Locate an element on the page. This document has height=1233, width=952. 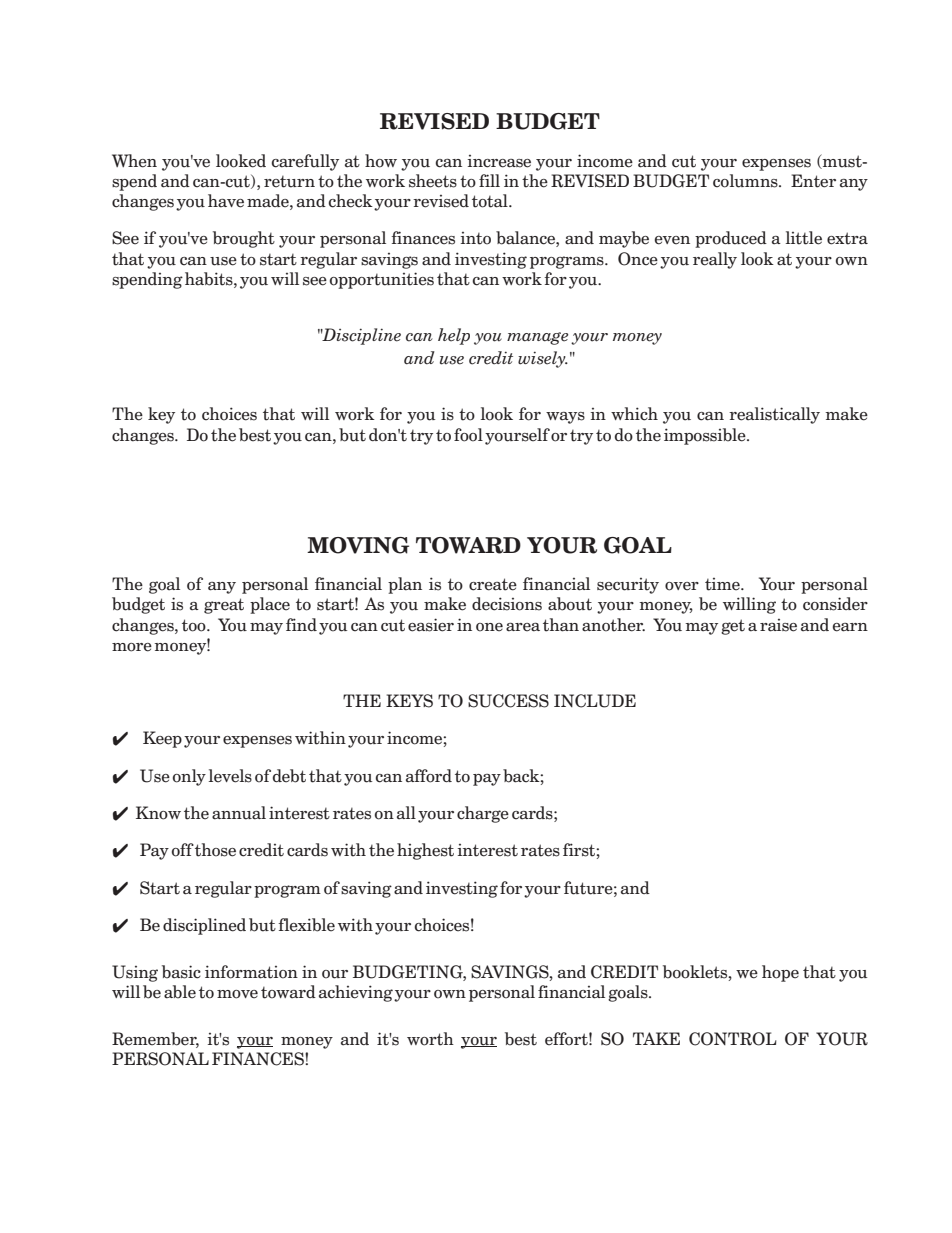
charge is located at coordinates (483, 814).
